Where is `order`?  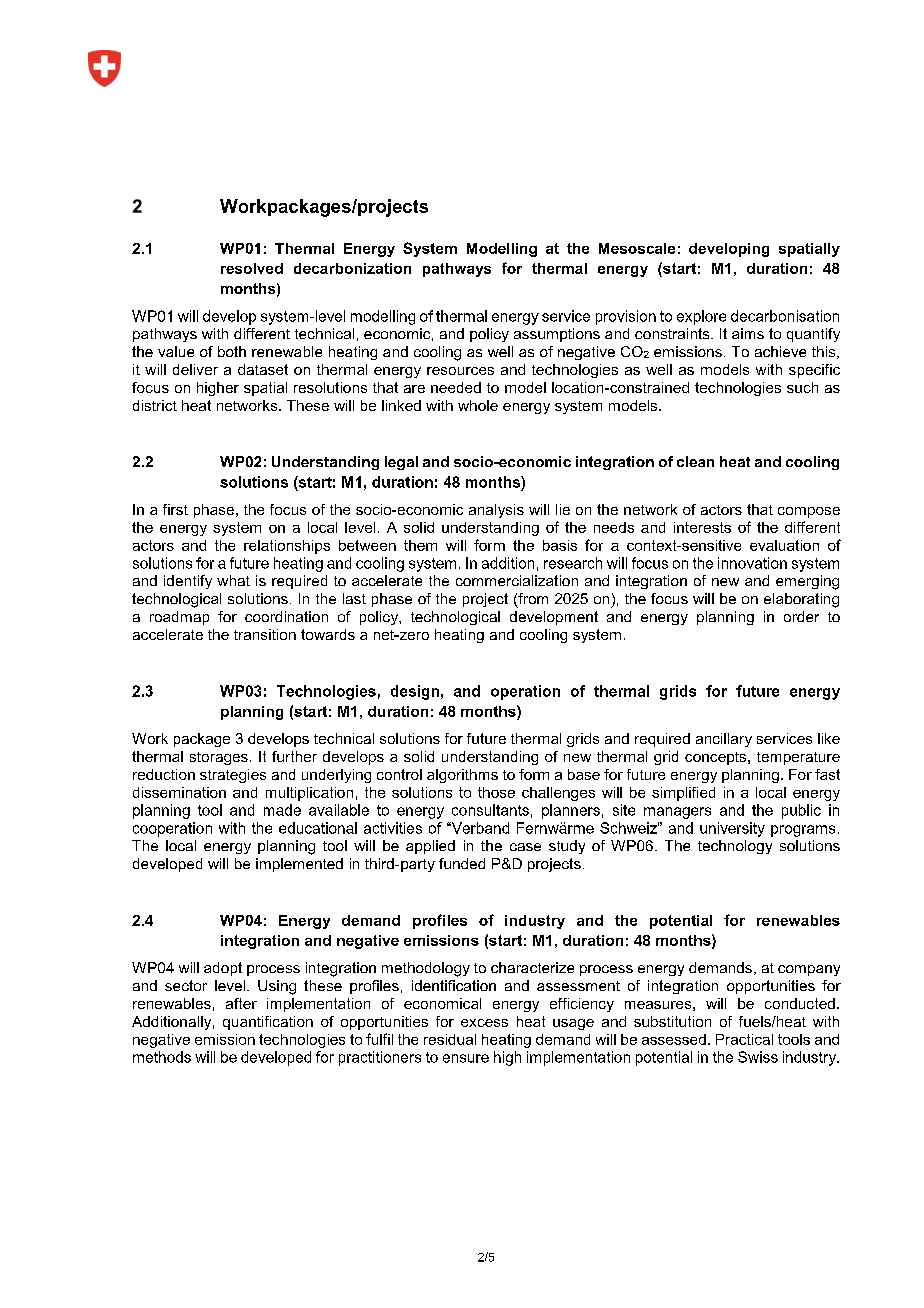
order is located at coordinates (801, 616).
